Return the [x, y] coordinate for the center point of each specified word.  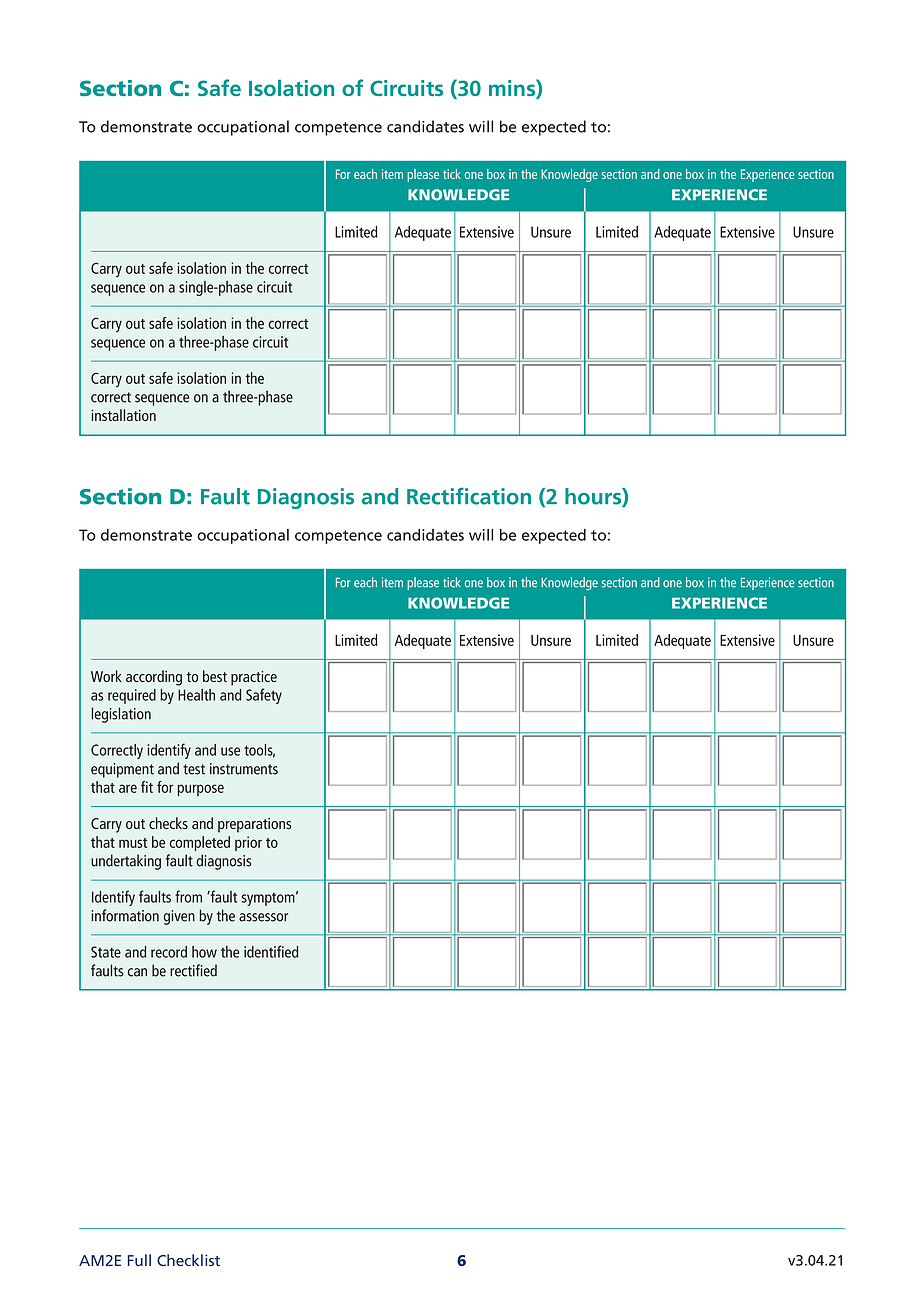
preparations [254, 825]
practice [254, 678]
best [215, 676]
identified [271, 951]
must [133, 843]
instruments [244, 769]
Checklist [188, 1260]
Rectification [469, 496]
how [204, 952]
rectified [193, 970]
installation [123, 415]
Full [139, 1260]
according [154, 678]
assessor [263, 917]
